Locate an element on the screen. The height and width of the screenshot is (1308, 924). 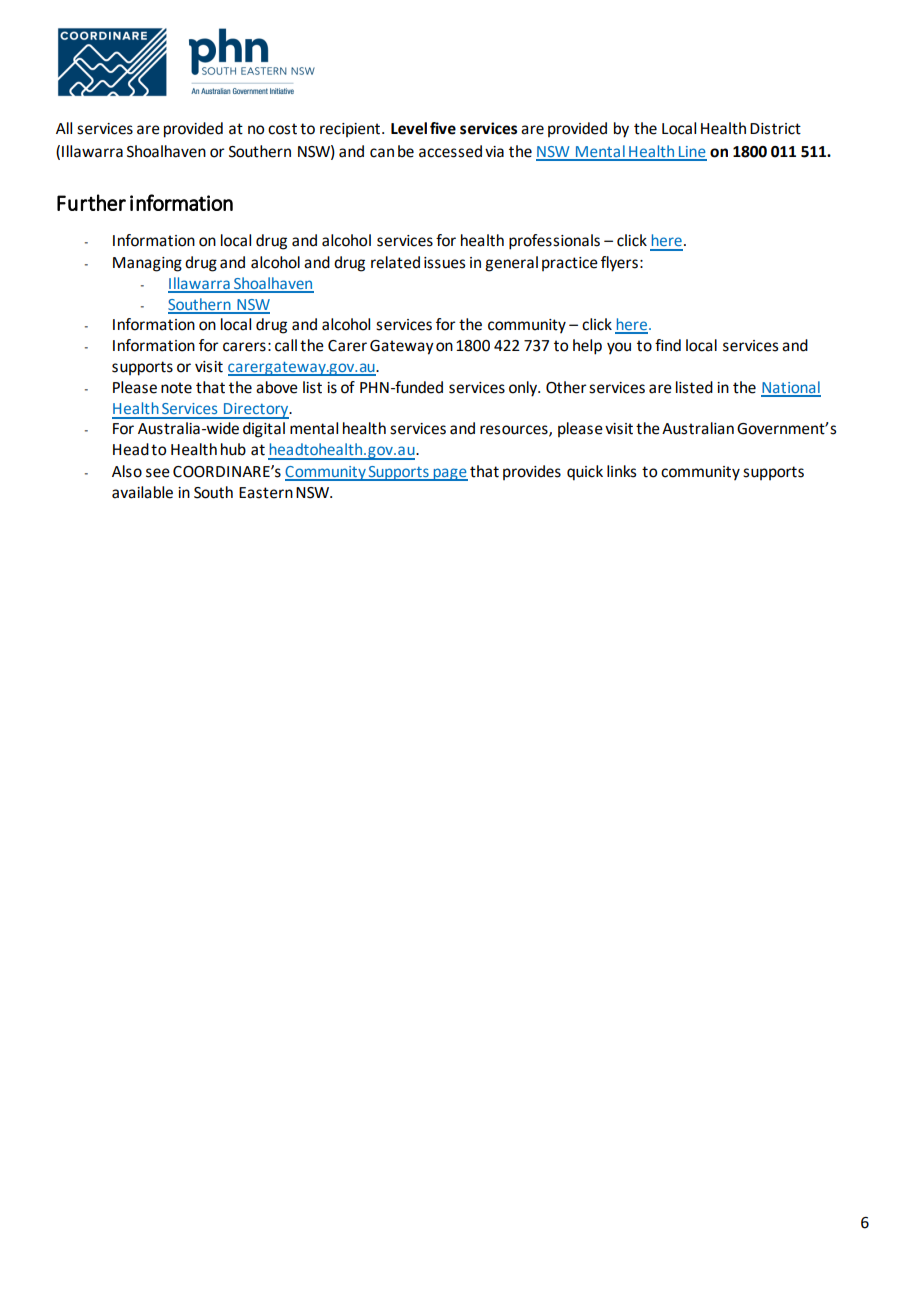
five is located at coordinates (443, 128).
